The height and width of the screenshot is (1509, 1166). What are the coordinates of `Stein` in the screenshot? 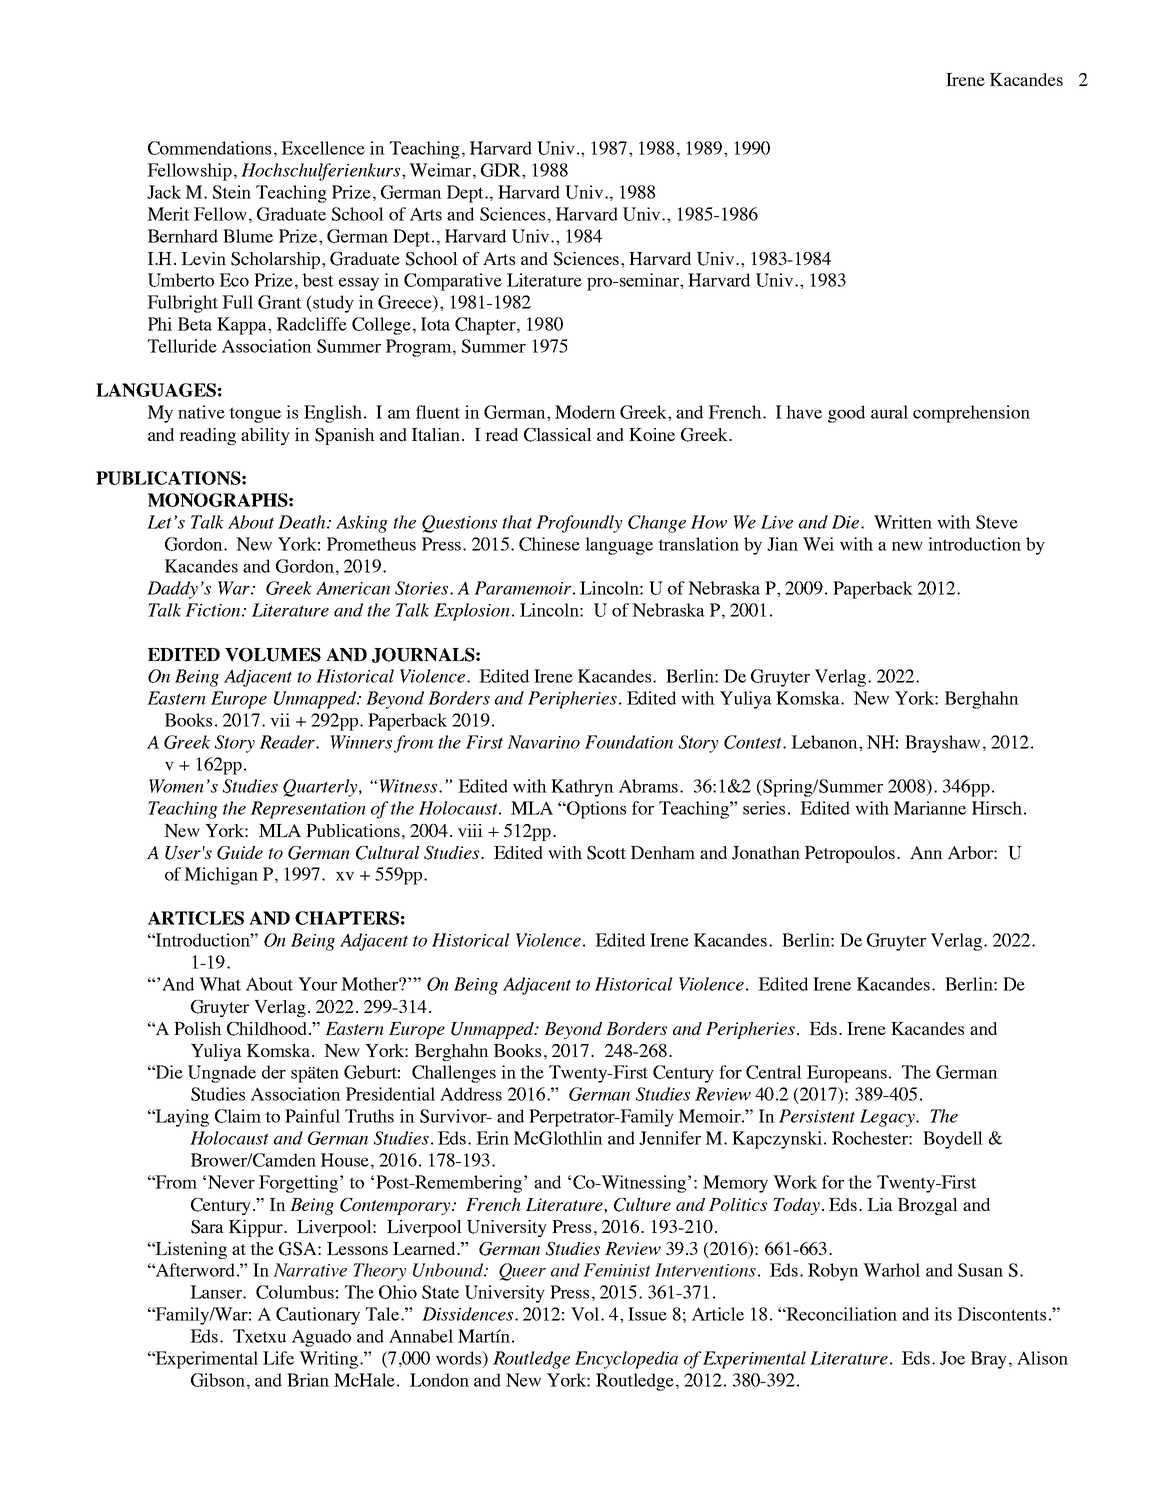 It's located at (232, 192).
